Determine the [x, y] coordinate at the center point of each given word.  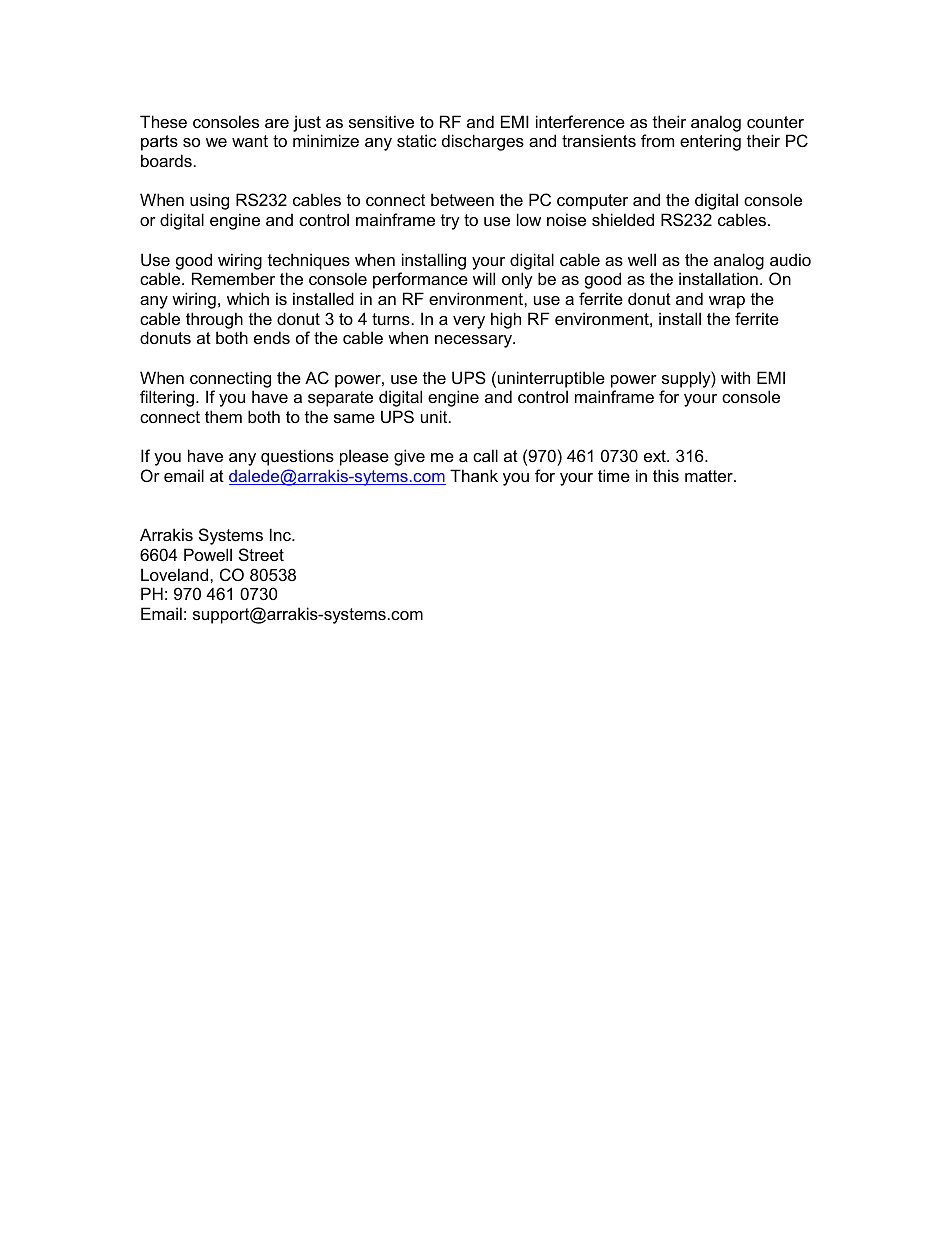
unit [435, 416]
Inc [282, 534]
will [484, 278]
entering [710, 142]
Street [261, 554]
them [223, 416]
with [735, 377]
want [250, 141]
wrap [727, 302]
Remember [233, 278]
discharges [483, 142]
